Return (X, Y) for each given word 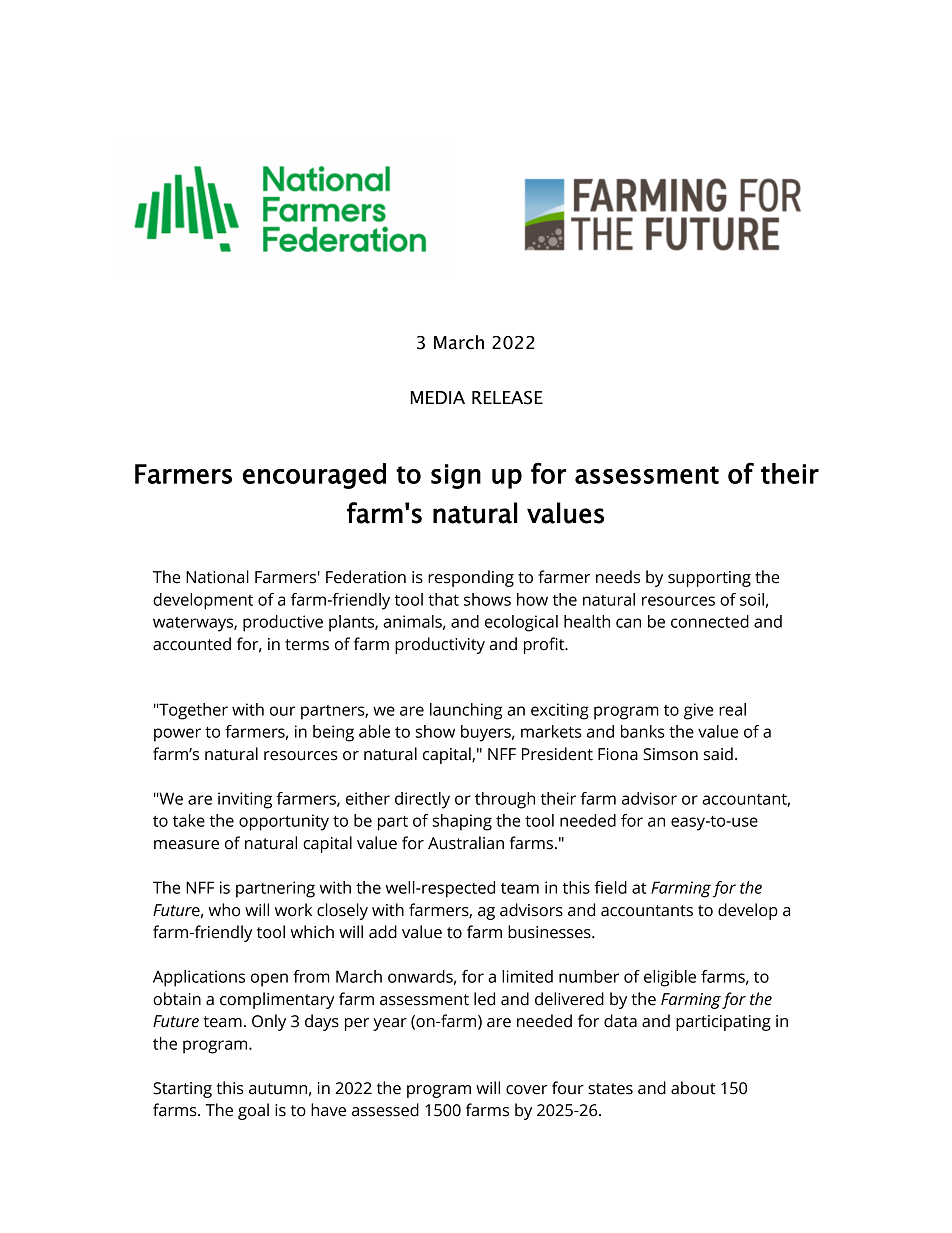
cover (527, 1090)
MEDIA (438, 397)
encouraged (314, 476)
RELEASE (507, 398)
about (693, 1088)
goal (253, 1111)
